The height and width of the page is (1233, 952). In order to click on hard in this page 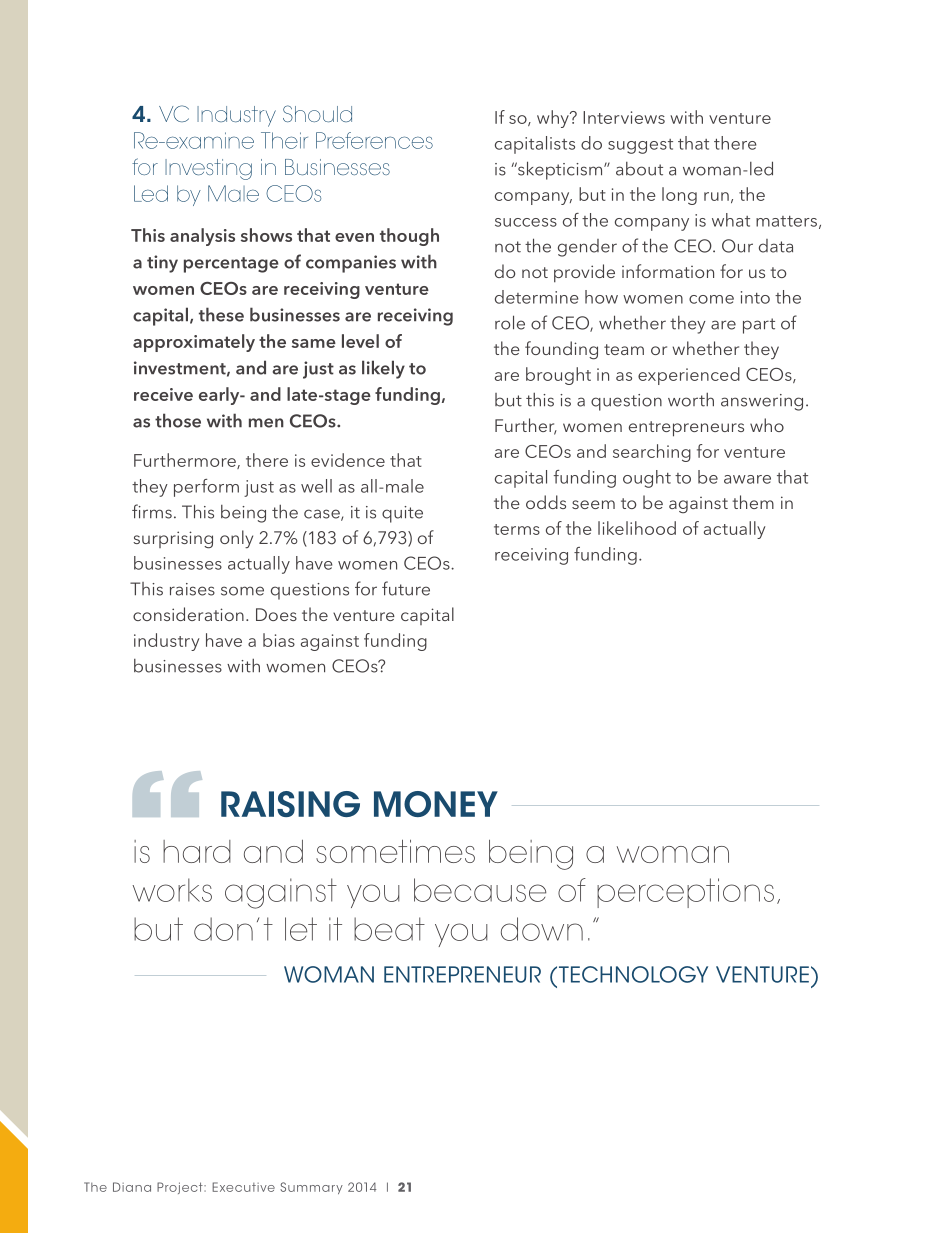, I will do `click(197, 851)`.
